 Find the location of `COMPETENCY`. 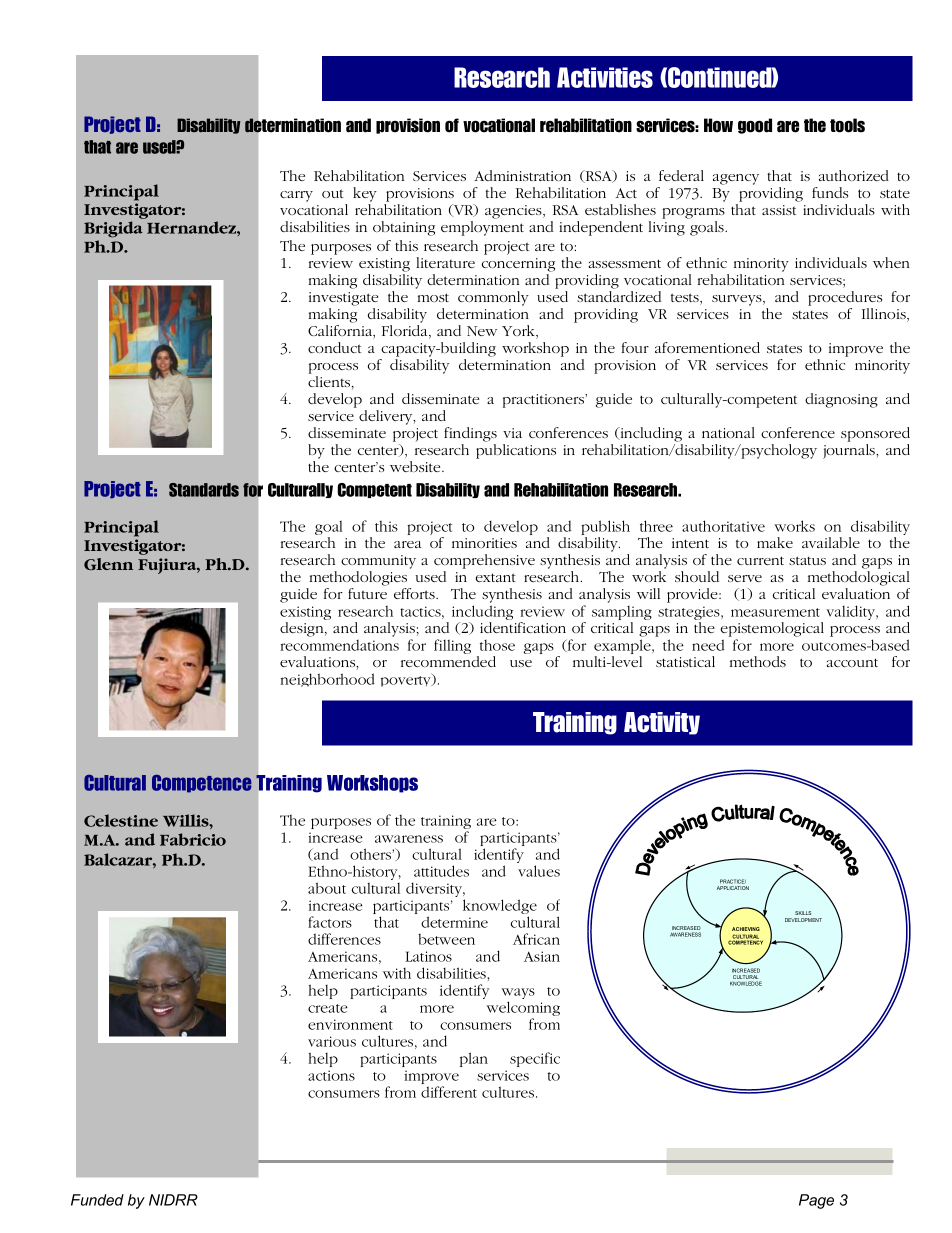

COMPETENCY is located at coordinates (745, 942).
